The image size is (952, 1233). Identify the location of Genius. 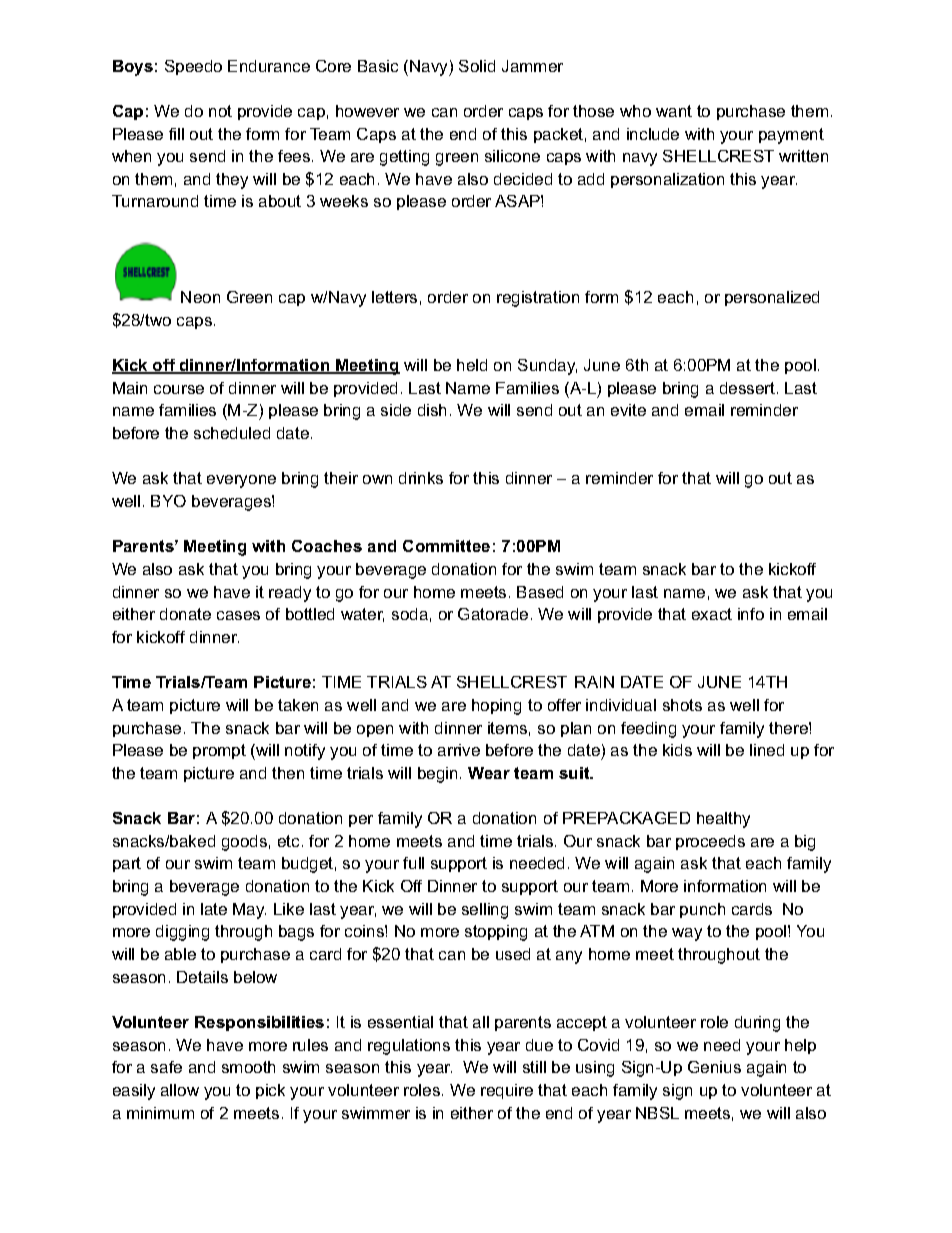
(714, 1067).
